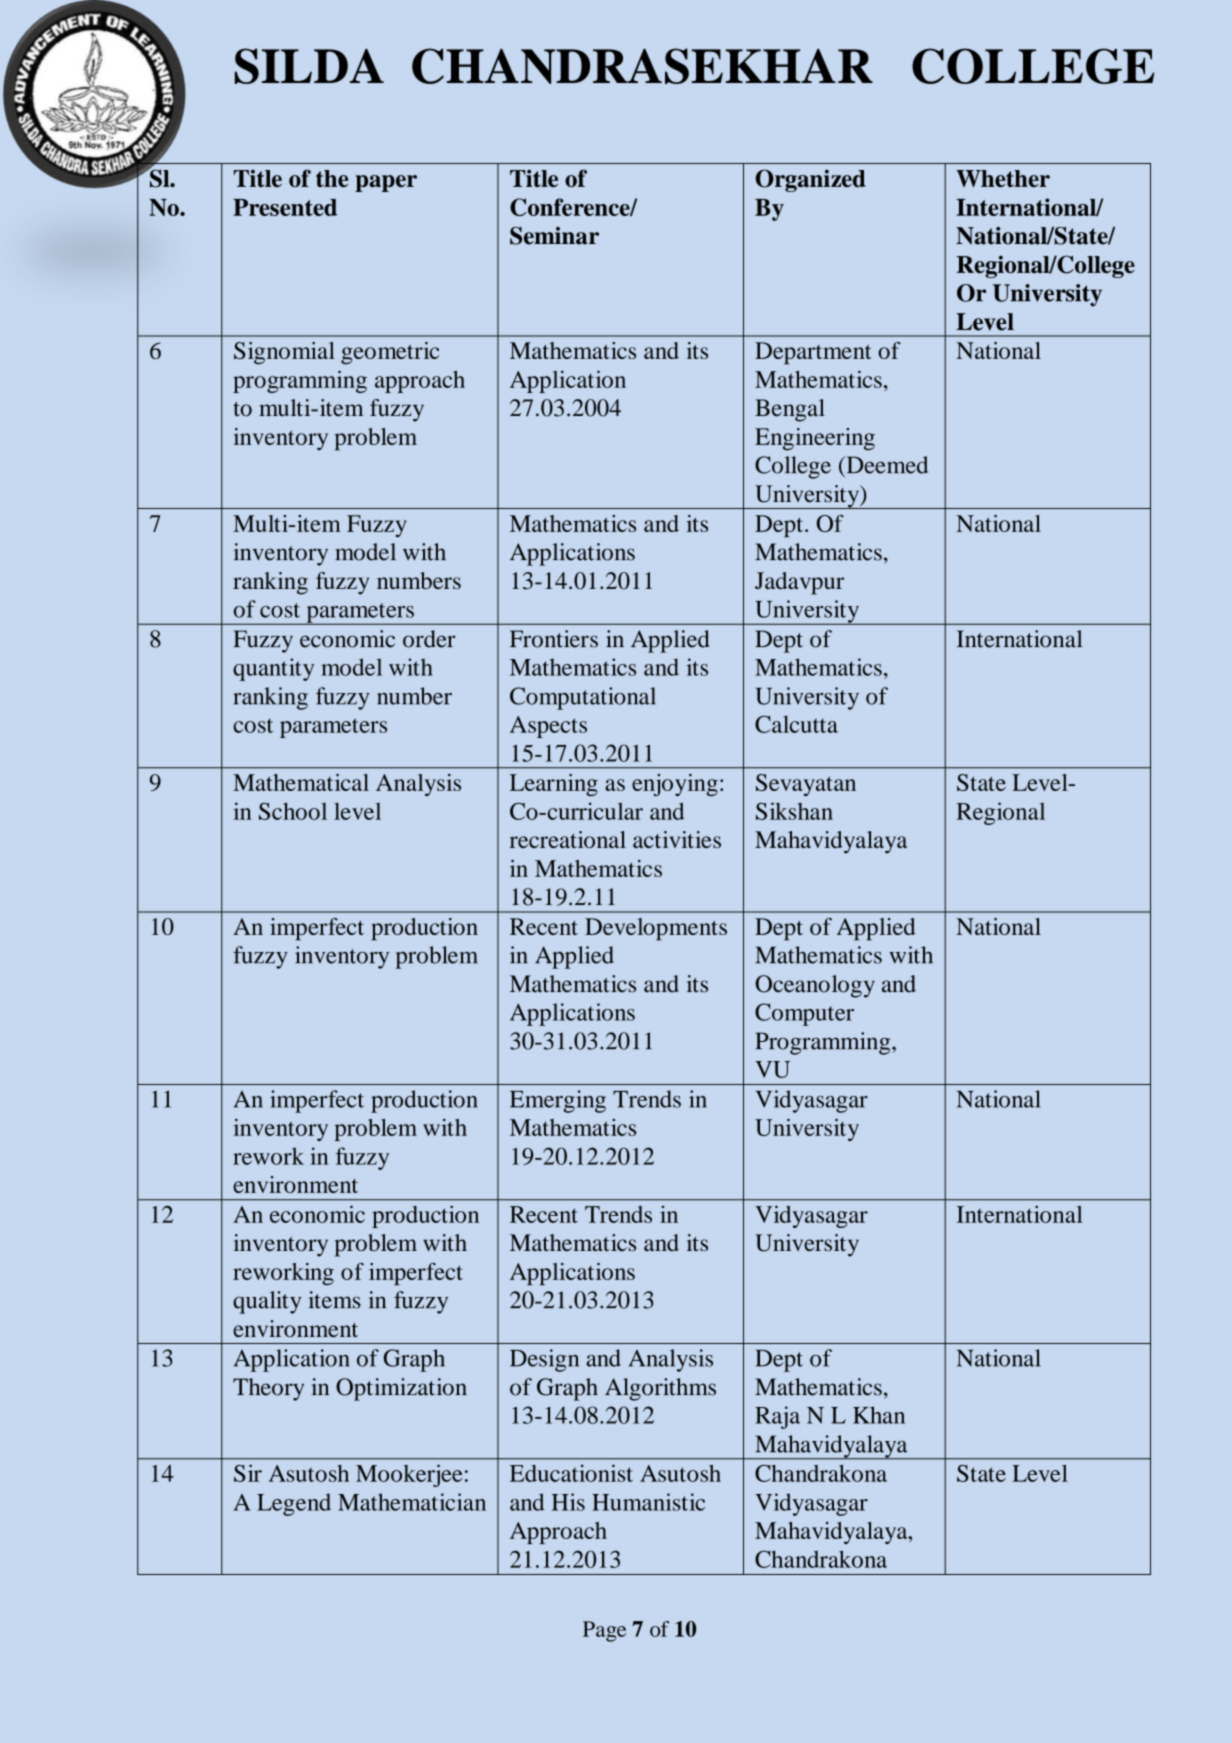 Image resolution: width=1232 pixels, height=1743 pixels. What do you see at coordinates (604, 1631) in the image?
I see `Page` at bounding box center [604, 1631].
